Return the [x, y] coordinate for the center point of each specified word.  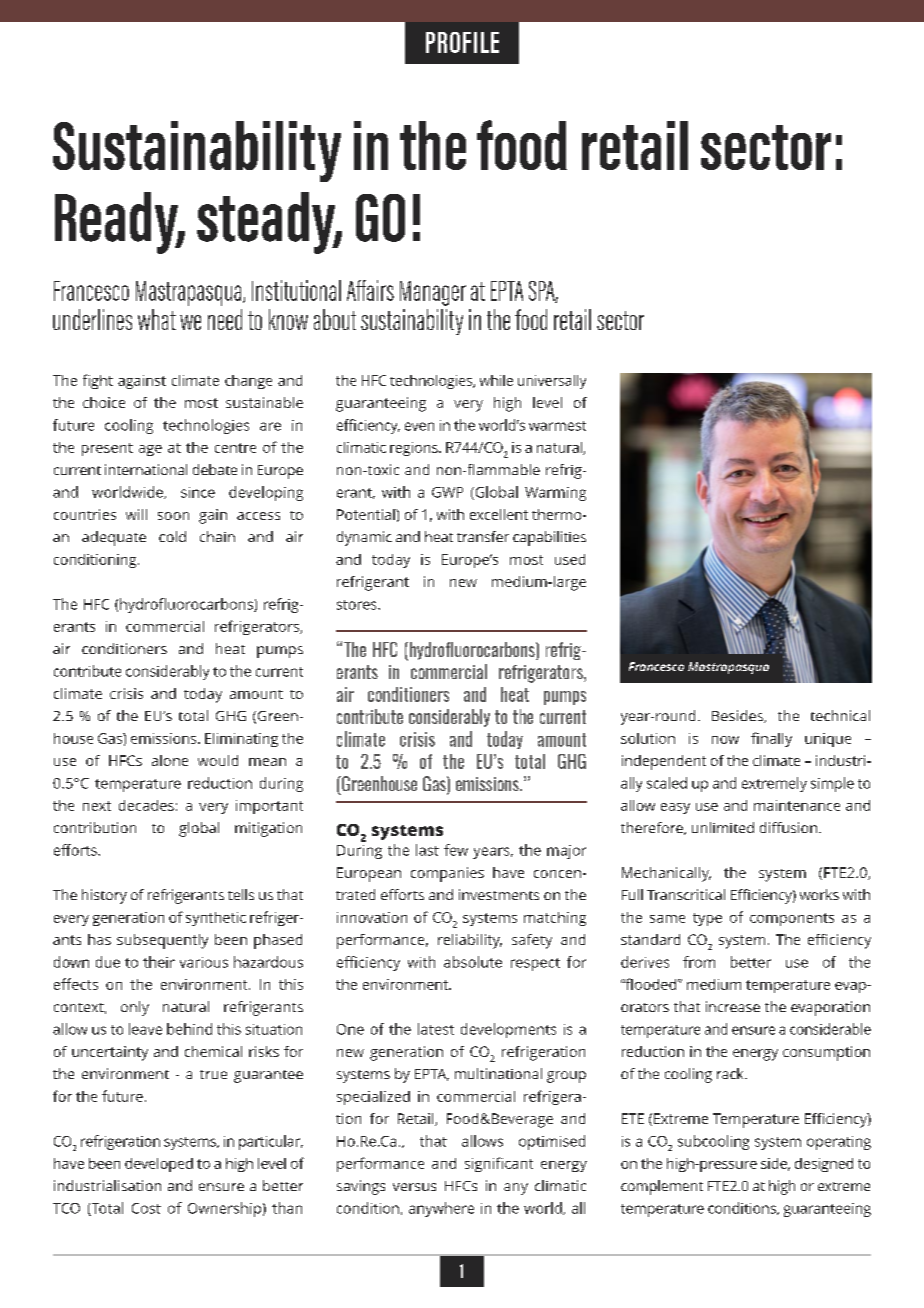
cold [172, 536]
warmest [557, 426]
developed [159, 1165]
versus [414, 1187]
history [104, 896]
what [157, 319]
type [707, 919]
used [570, 559]
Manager [433, 293]
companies [447, 874]
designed [824, 1165]
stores [358, 605]
